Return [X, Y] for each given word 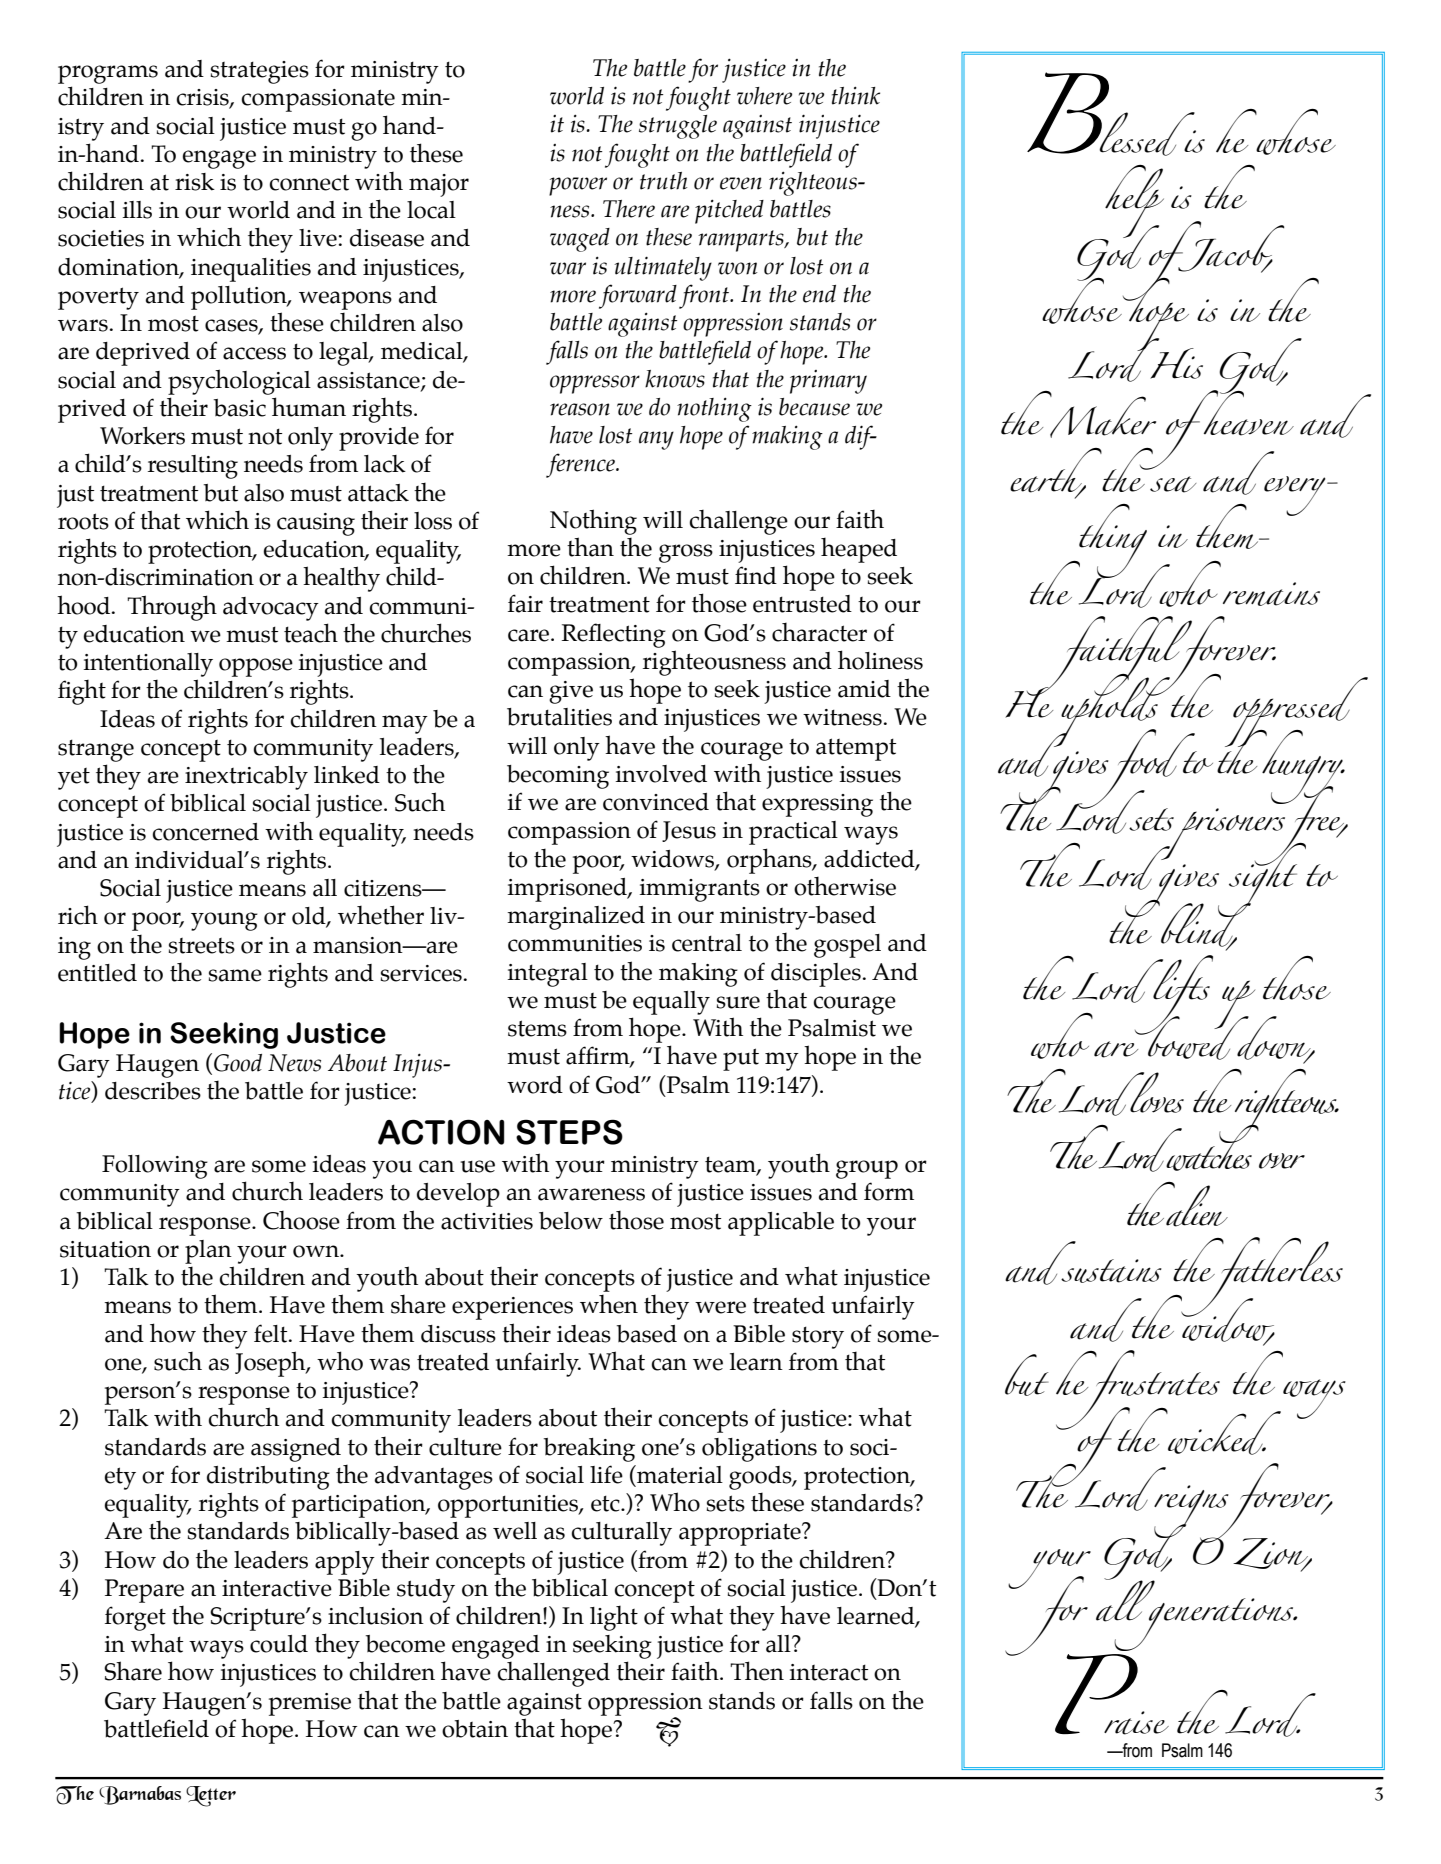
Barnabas [140, 1795]
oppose [256, 667]
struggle [678, 127]
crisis [204, 98]
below [571, 1221]
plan [208, 1252]
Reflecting [614, 635]
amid [864, 689]
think [856, 95]
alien [1196, 1205]
